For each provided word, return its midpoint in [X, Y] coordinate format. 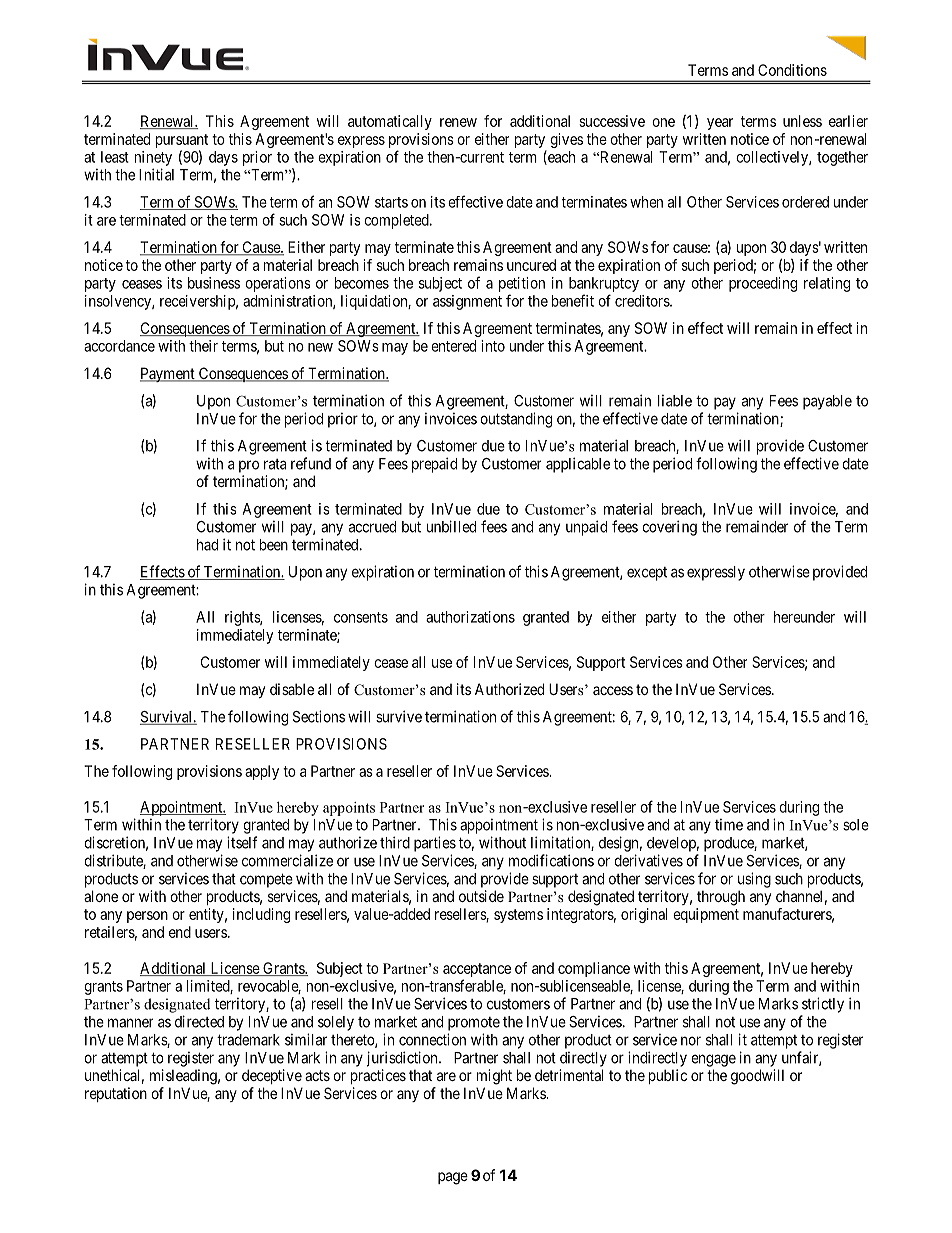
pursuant [182, 141]
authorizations [470, 617]
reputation [116, 1094]
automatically [390, 122]
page [453, 1178]
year [720, 124]
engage [713, 1060]
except [647, 574]
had [207, 545]
